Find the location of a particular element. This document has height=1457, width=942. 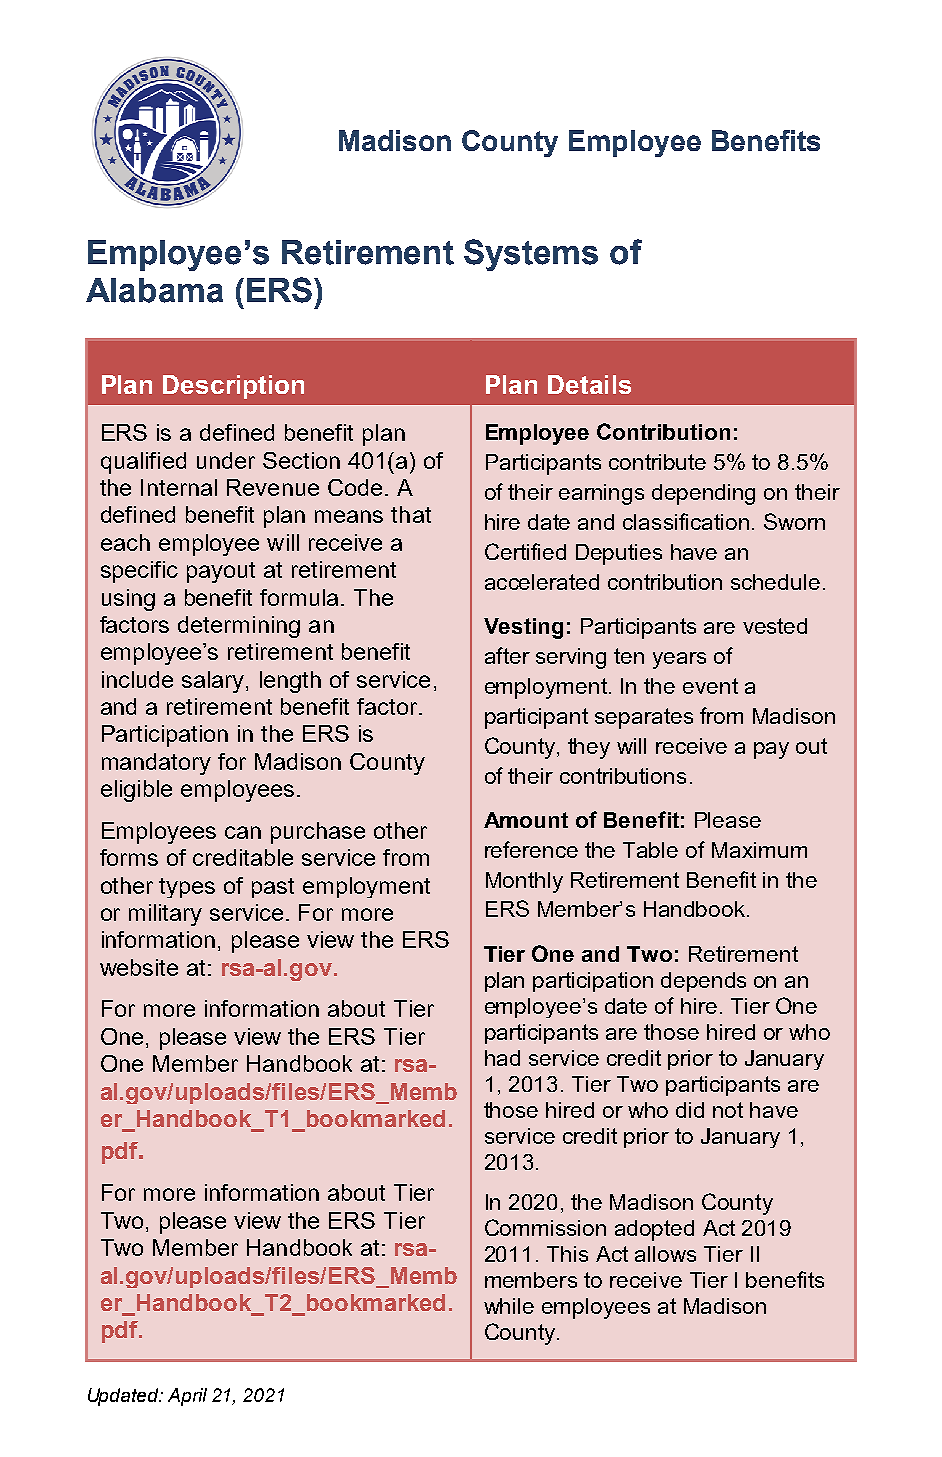

Amount is located at coordinates (526, 820).
